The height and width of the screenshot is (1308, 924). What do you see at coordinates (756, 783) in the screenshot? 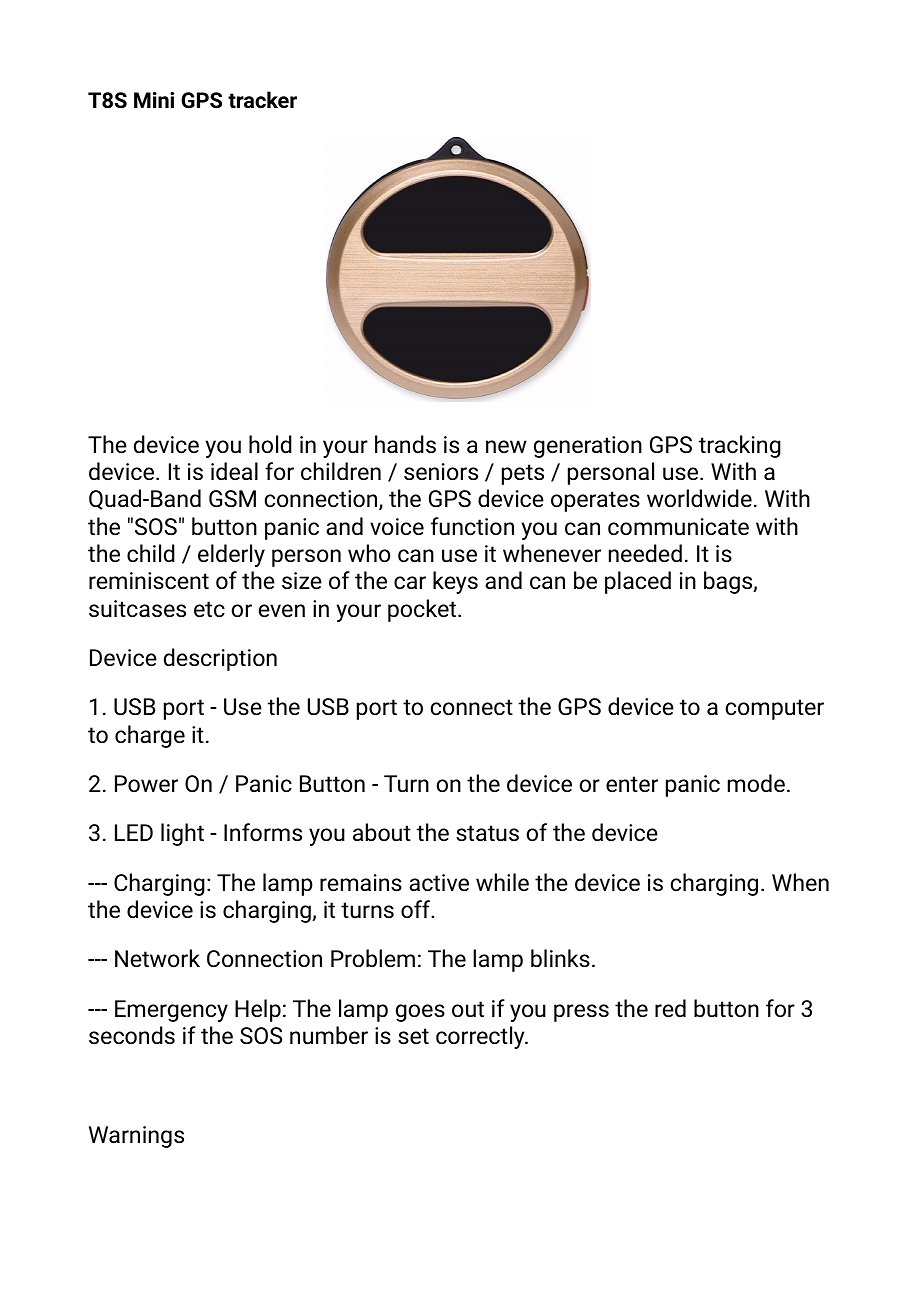
I see `mode` at bounding box center [756, 783].
